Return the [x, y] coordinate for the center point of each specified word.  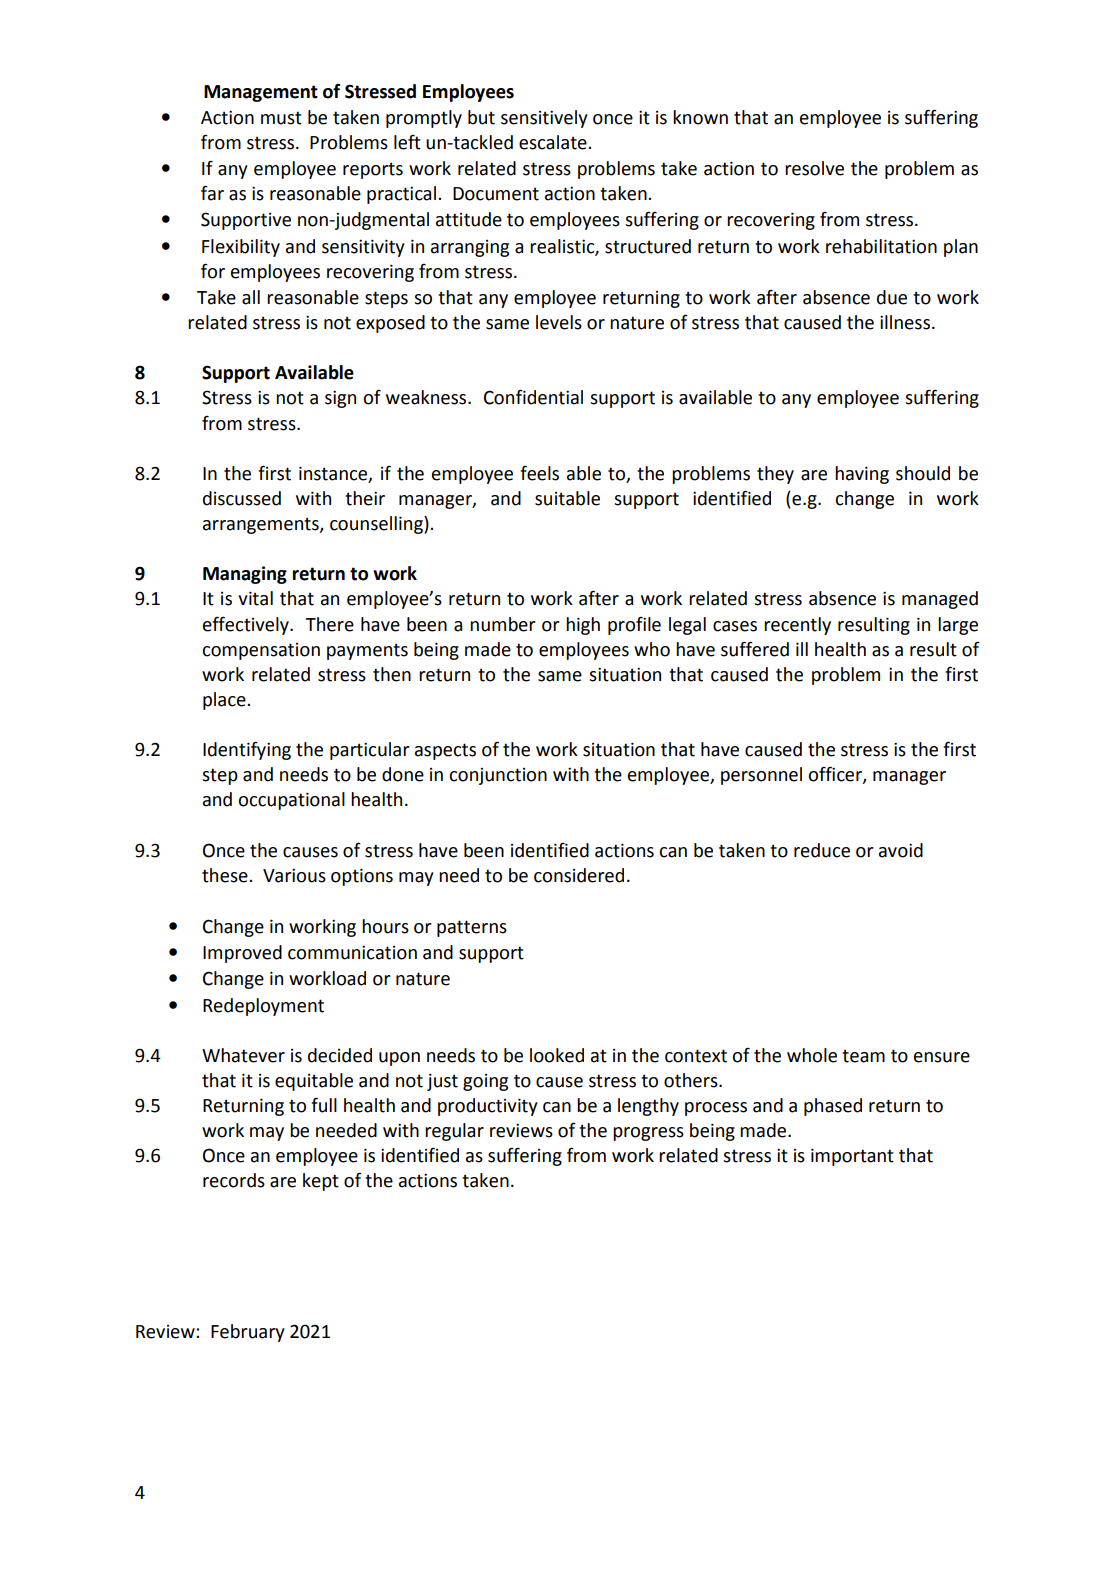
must [281, 118]
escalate [554, 142]
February [248, 1333]
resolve [814, 168]
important [852, 1157]
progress [648, 1134]
